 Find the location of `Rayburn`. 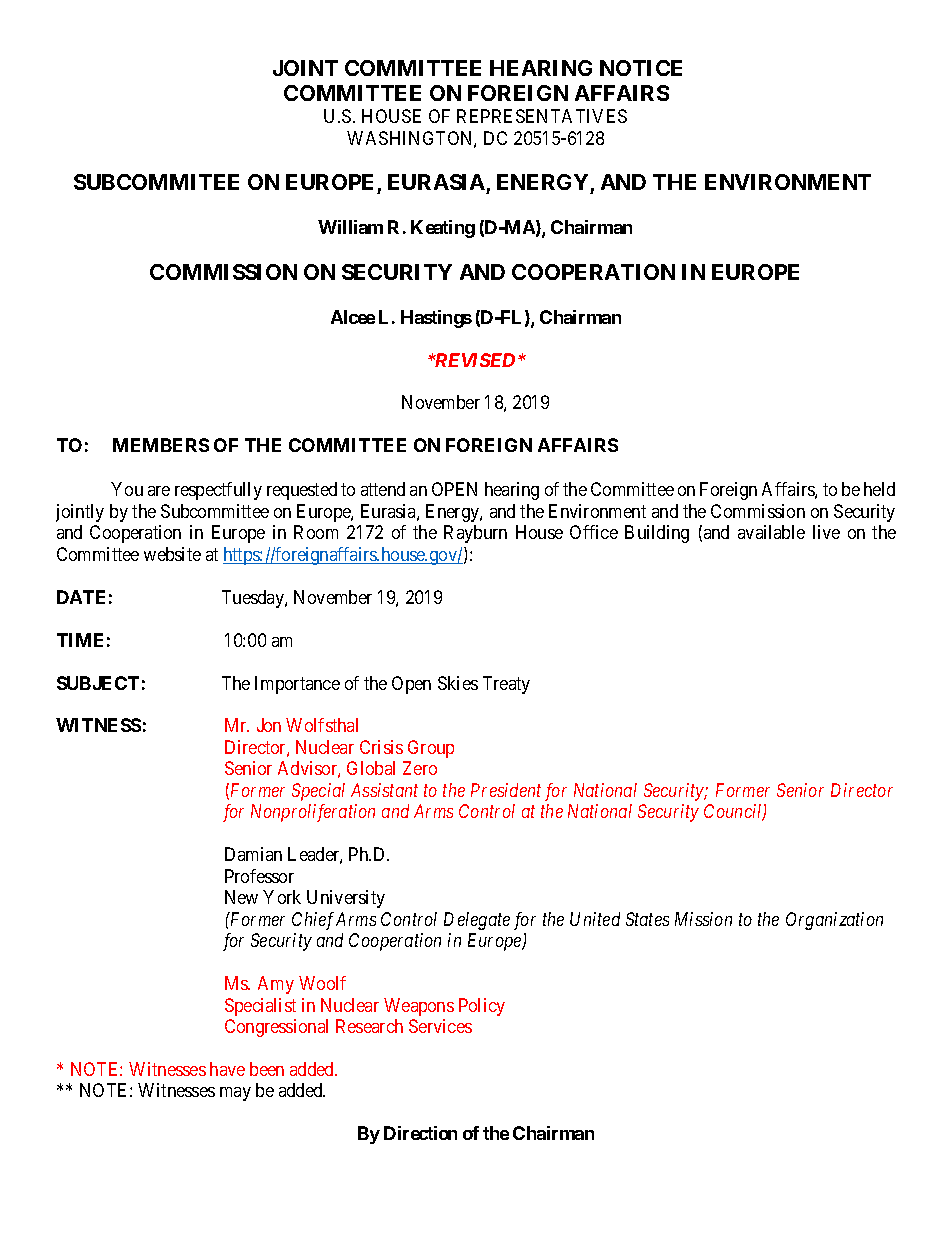

Rayburn is located at coordinates (475, 534).
